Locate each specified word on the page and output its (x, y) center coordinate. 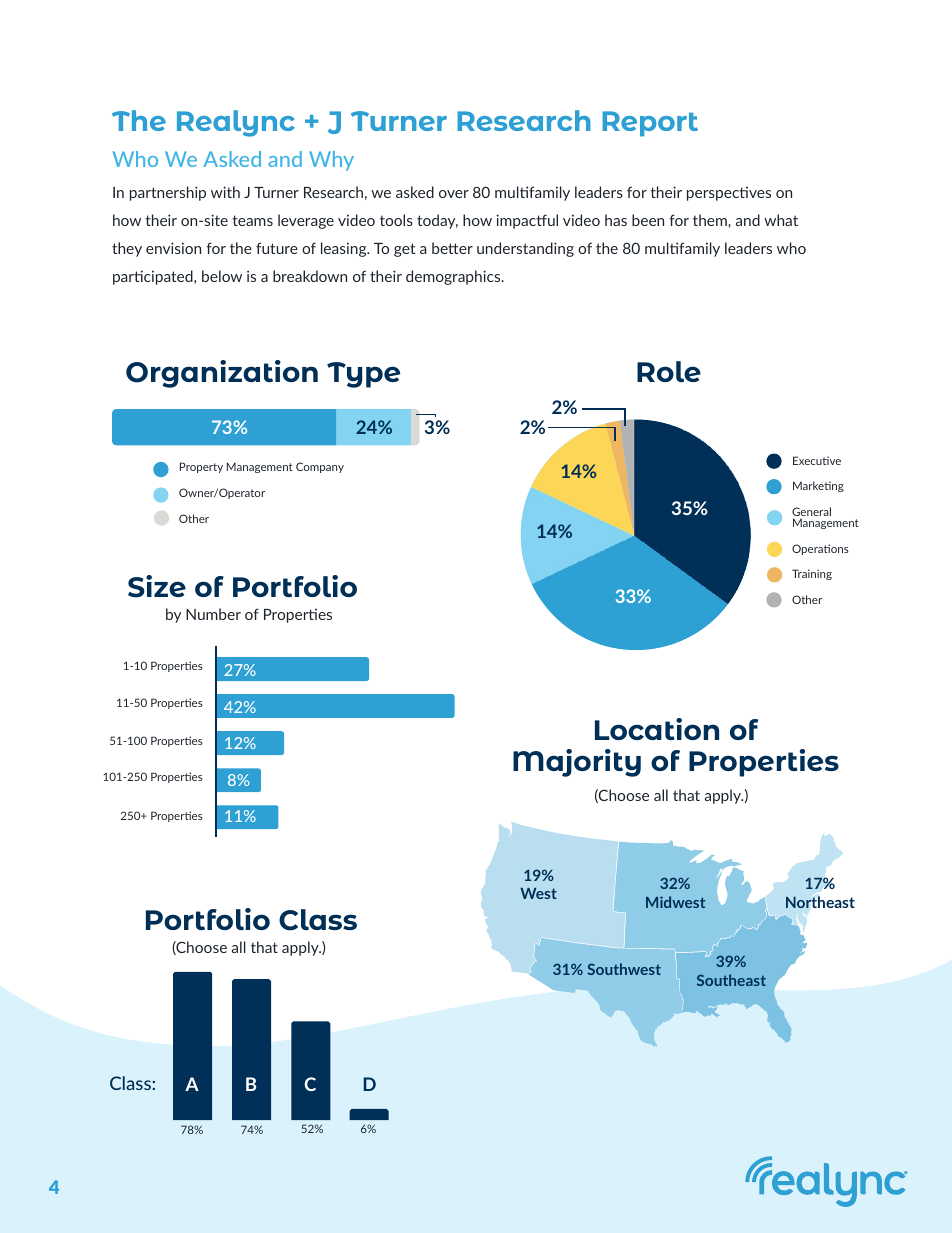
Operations (820, 549)
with (225, 192)
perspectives (729, 194)
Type (363, 375)
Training (812, 574)
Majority (577, 763)
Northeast (820, 902)
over (454, 194)
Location (657, 729)
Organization (222, 374)
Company (320, 467)
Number (213, 614)
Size (157, 586)
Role (669, 371)
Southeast (731, 980)
